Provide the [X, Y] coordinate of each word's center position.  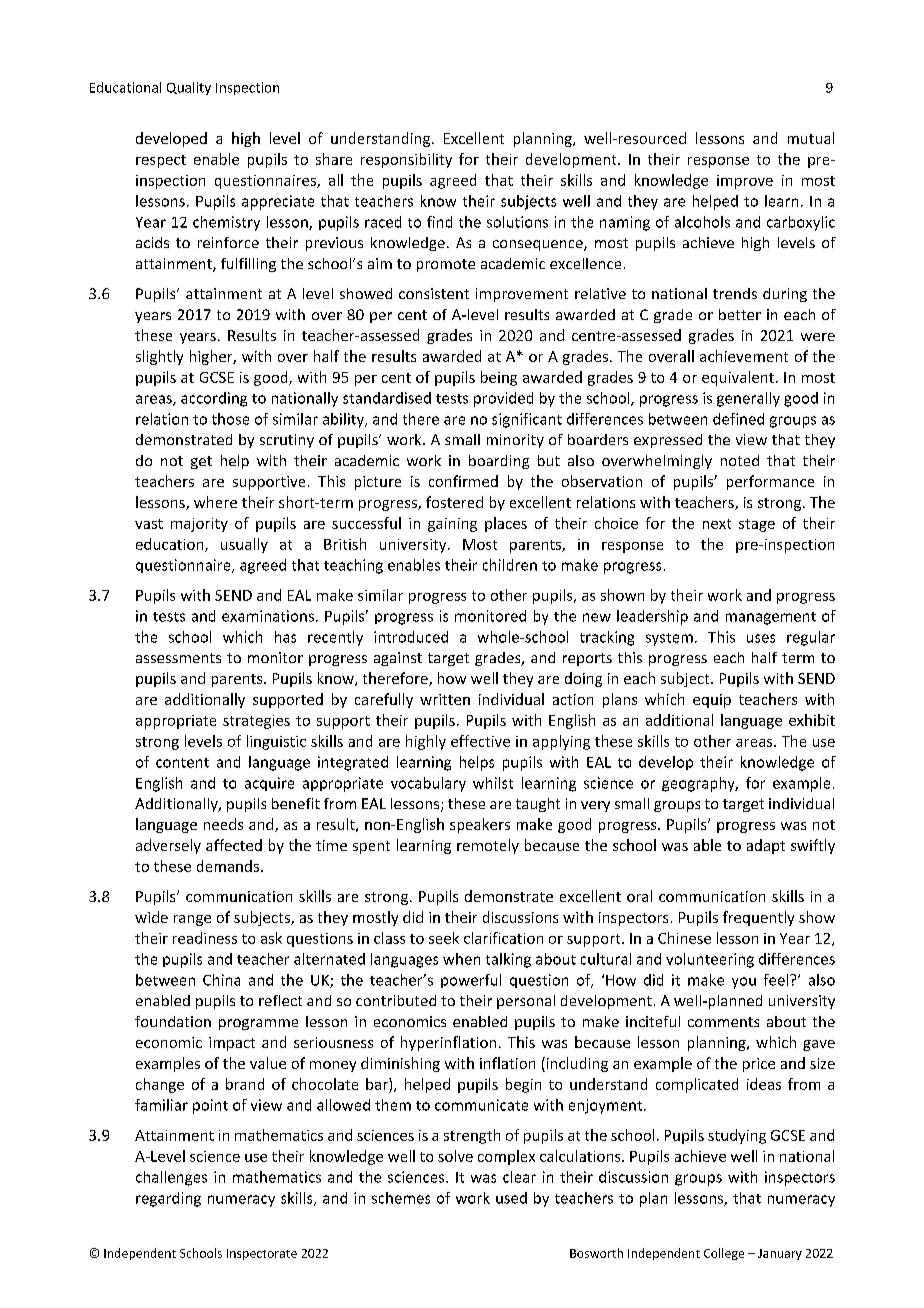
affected [234, 845]
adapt [766, 846]
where [215, 502]
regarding [168, 1199]
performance [770, 482]
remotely [488, 846]
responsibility [406, 160]
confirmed [463, 481]
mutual [811, 138]
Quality [189, 88]
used [511, 1198]
